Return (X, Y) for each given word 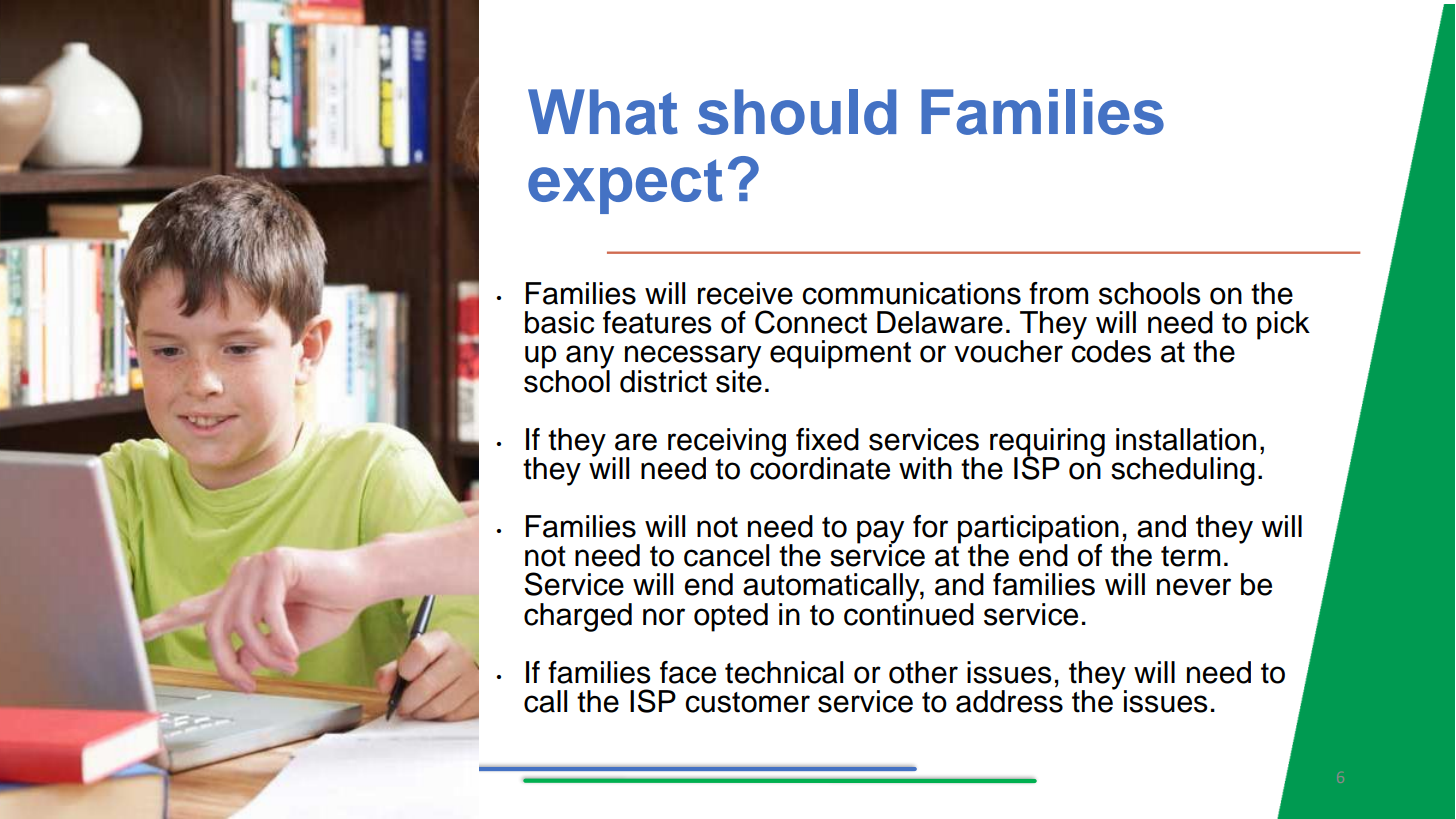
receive (745, 293)
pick (1283, 325)
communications (911, 293)
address (1009, 701)
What (603, 112)
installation (1186, 439)
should (797, 112)
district (663, 381)
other (923, 672)
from (1058, 293)
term (1190, 556)
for (930, 526)
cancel (726, 555)
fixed (827, 439)
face (688, 672)
